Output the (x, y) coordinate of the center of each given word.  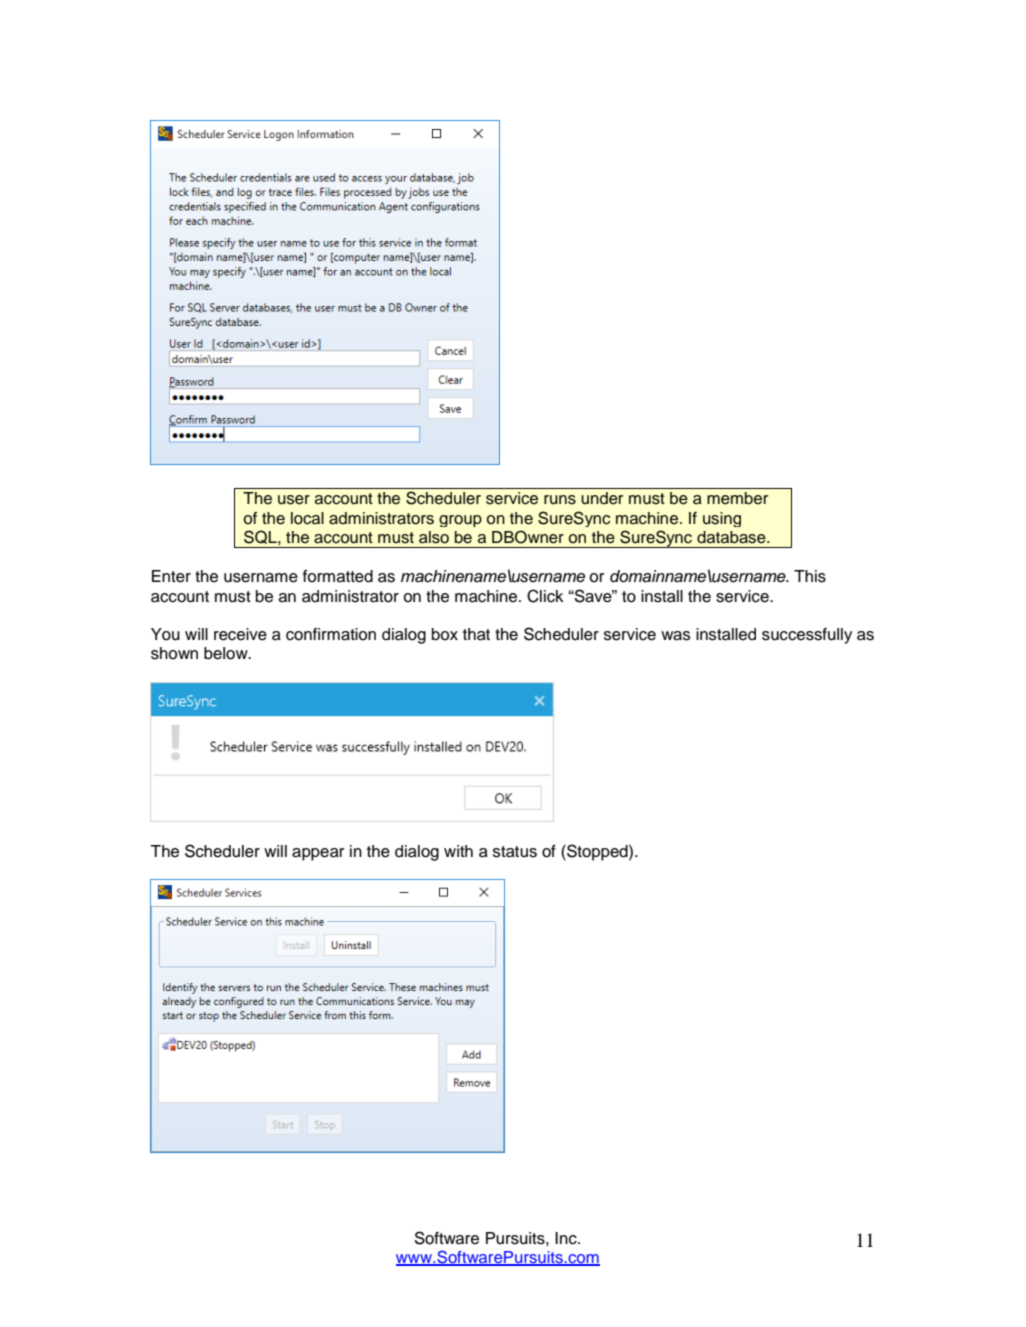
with (458, 851)
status (515, 852)
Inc (567, 1238)
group (460, 521)
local (307, 518)
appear (318, 854)
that (476, 634)
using (722, 519)
